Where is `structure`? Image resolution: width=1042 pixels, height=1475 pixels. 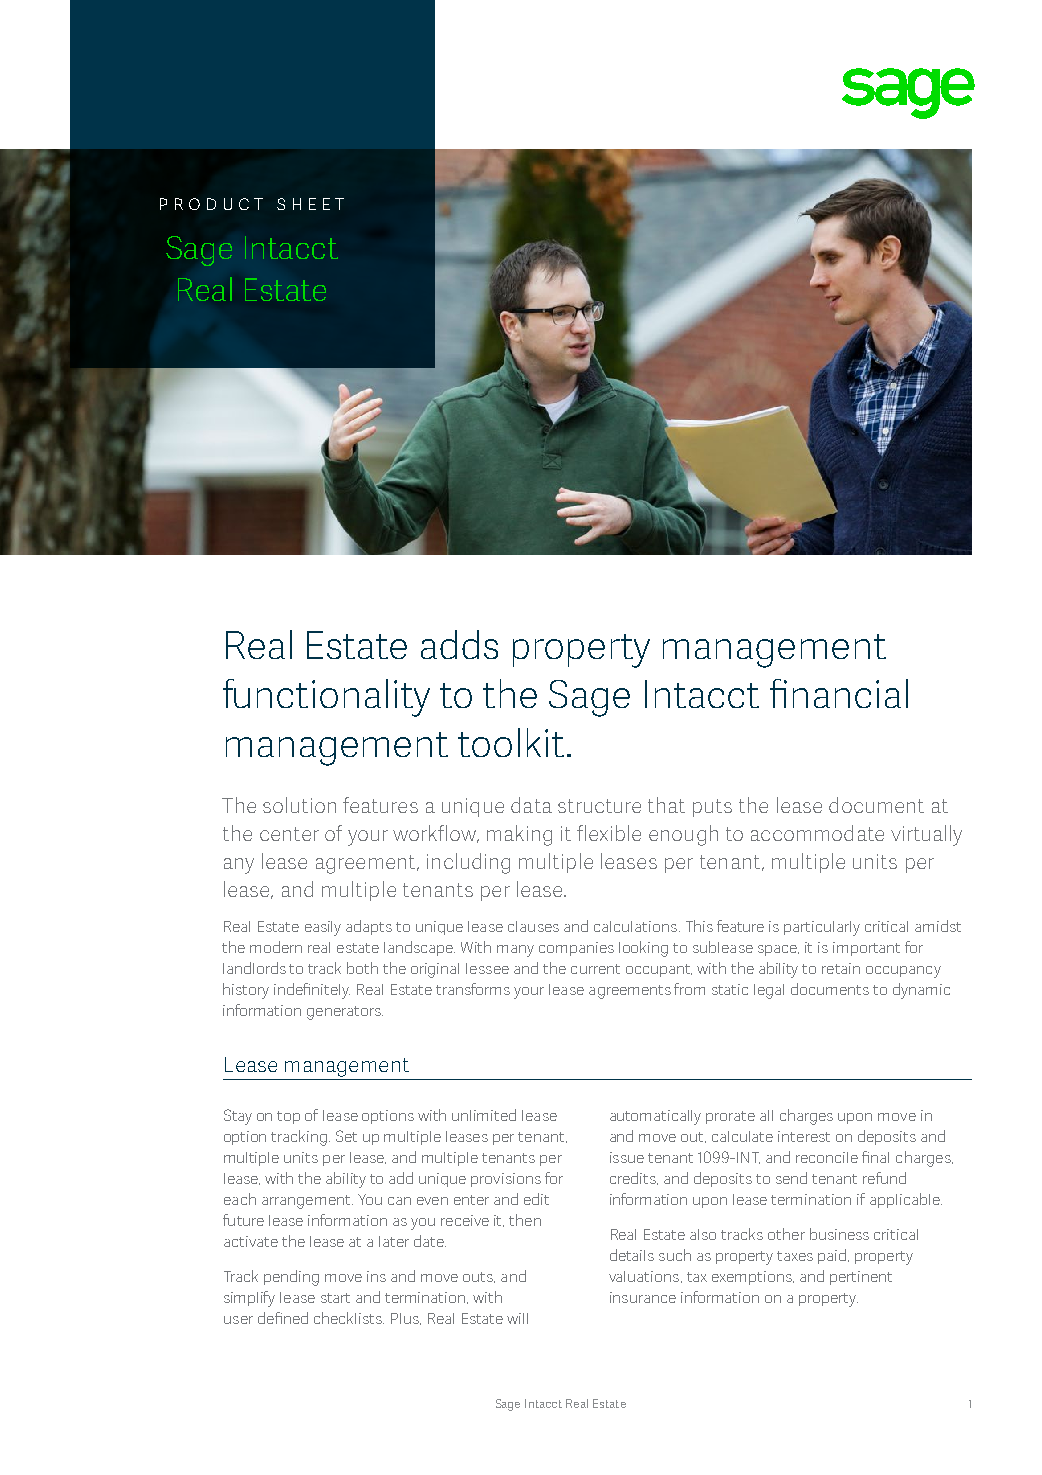 structure is located at coordinates (599, 806).
